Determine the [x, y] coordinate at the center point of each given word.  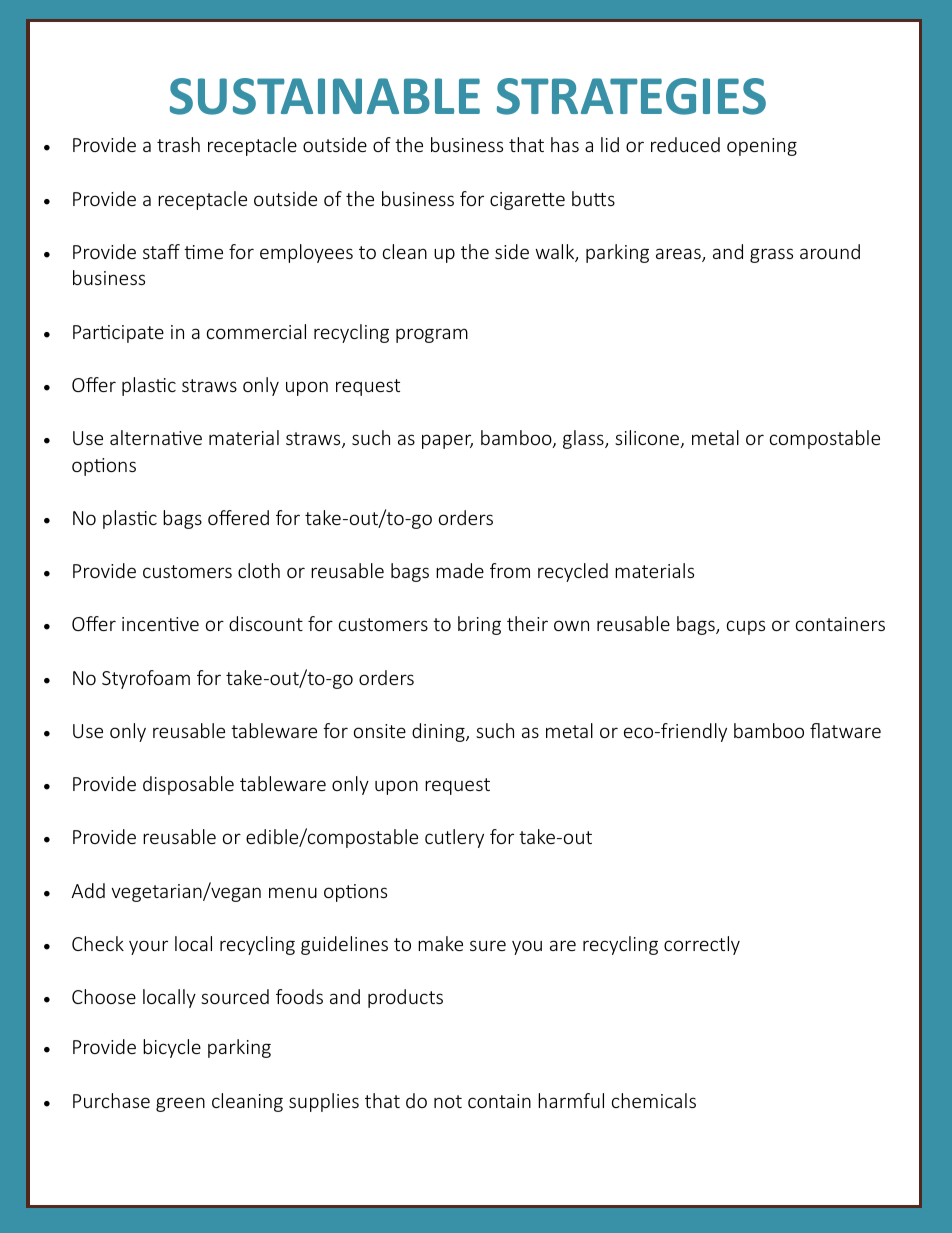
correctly [702, 945]
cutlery [454, 838]
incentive [160, 624]
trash [178, 144]
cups [746, 627]
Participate [118, 334]
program [432, 335]
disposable [188, 785]
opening [762, 147]
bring [479, 625]
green [180, 1104]
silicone [648, 439]
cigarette [527, 201]
